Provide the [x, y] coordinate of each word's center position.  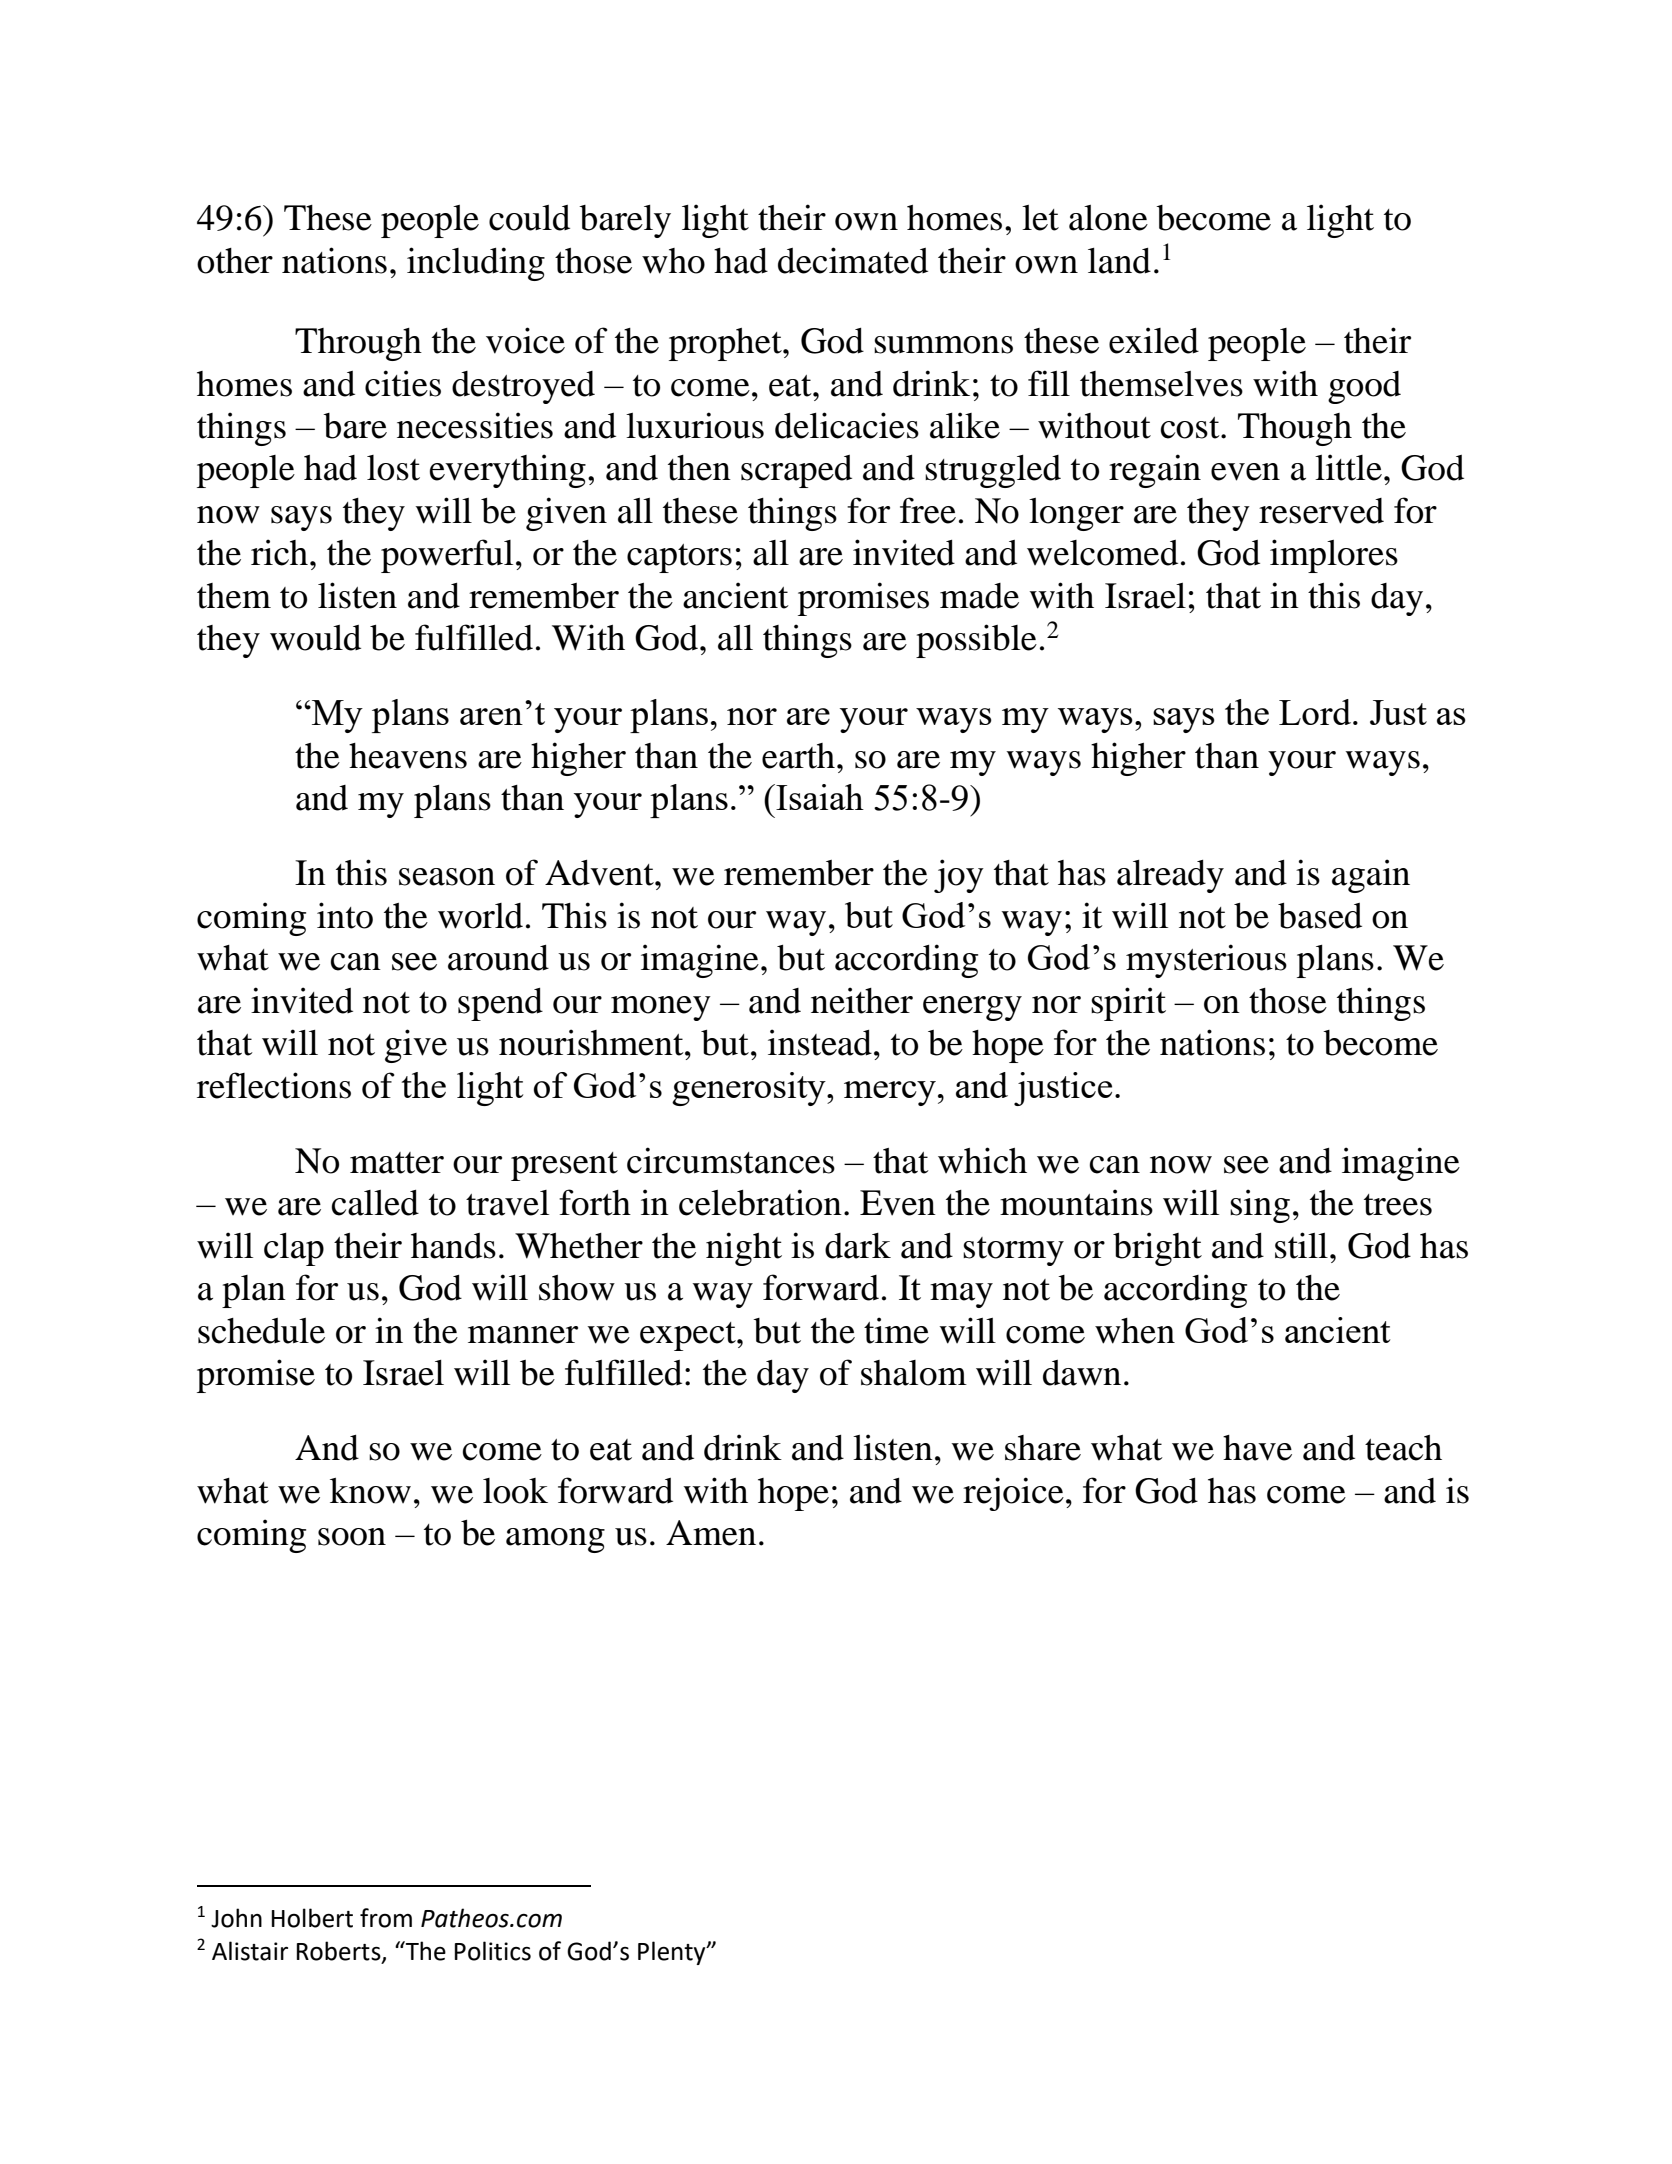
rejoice [1013, 1494]
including [476, 264]
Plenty [673, 1953]
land [1119, 261]
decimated [853, 260]
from [386, 1918]
